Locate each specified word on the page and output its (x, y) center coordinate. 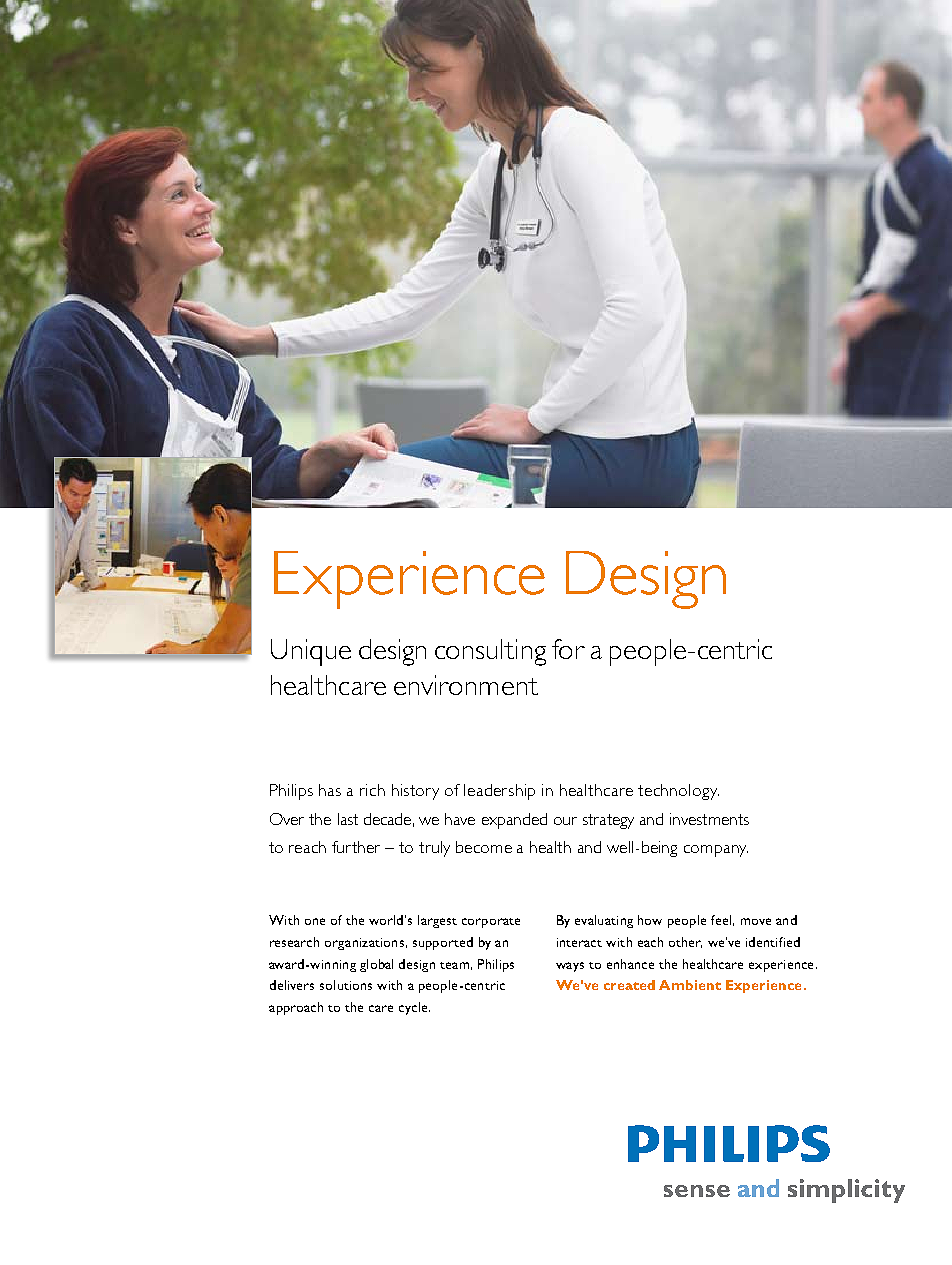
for (568, 649)
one (315, 921)
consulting (490, 652)
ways (570, 967)
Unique (311, 652)
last (348, 819)
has (330, 790)
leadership (499, 792)
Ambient (690, 985)
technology (678, 792)
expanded (514, 821)
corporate (491, 923)
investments (709, 819)
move (756, 921)
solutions (346, 985)
